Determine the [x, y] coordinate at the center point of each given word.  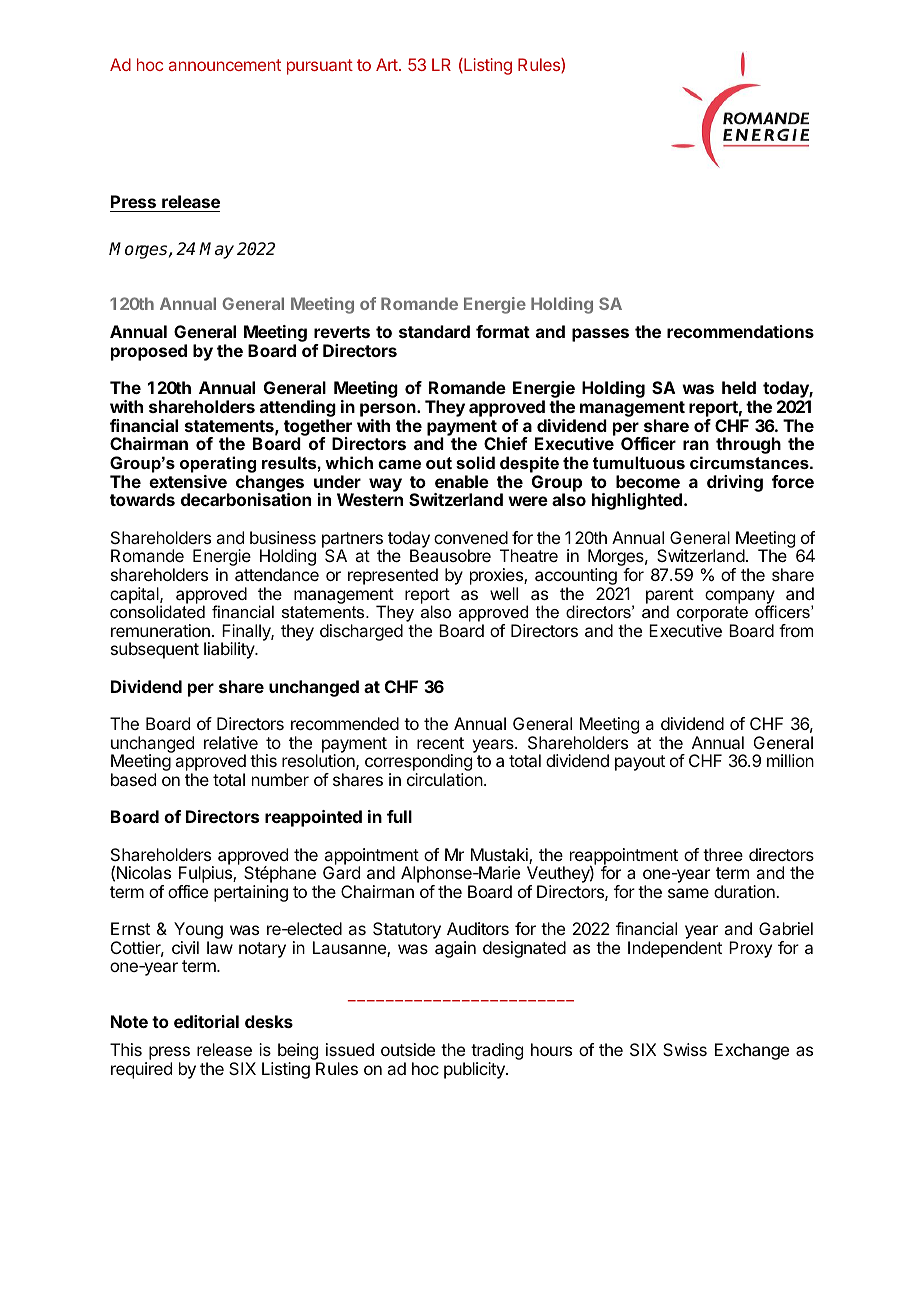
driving [735, 483]
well [504, 593]
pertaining [251, 893]
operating [218, 466]
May [216, 250]
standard [434, 331]
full [399, 816]
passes [600, 335]
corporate [712, 615]
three [723, 854]
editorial [206, 1021]
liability [230, 650]
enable [462, 481]
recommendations [740, 331]
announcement [225, 65]
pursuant [320, 67]
